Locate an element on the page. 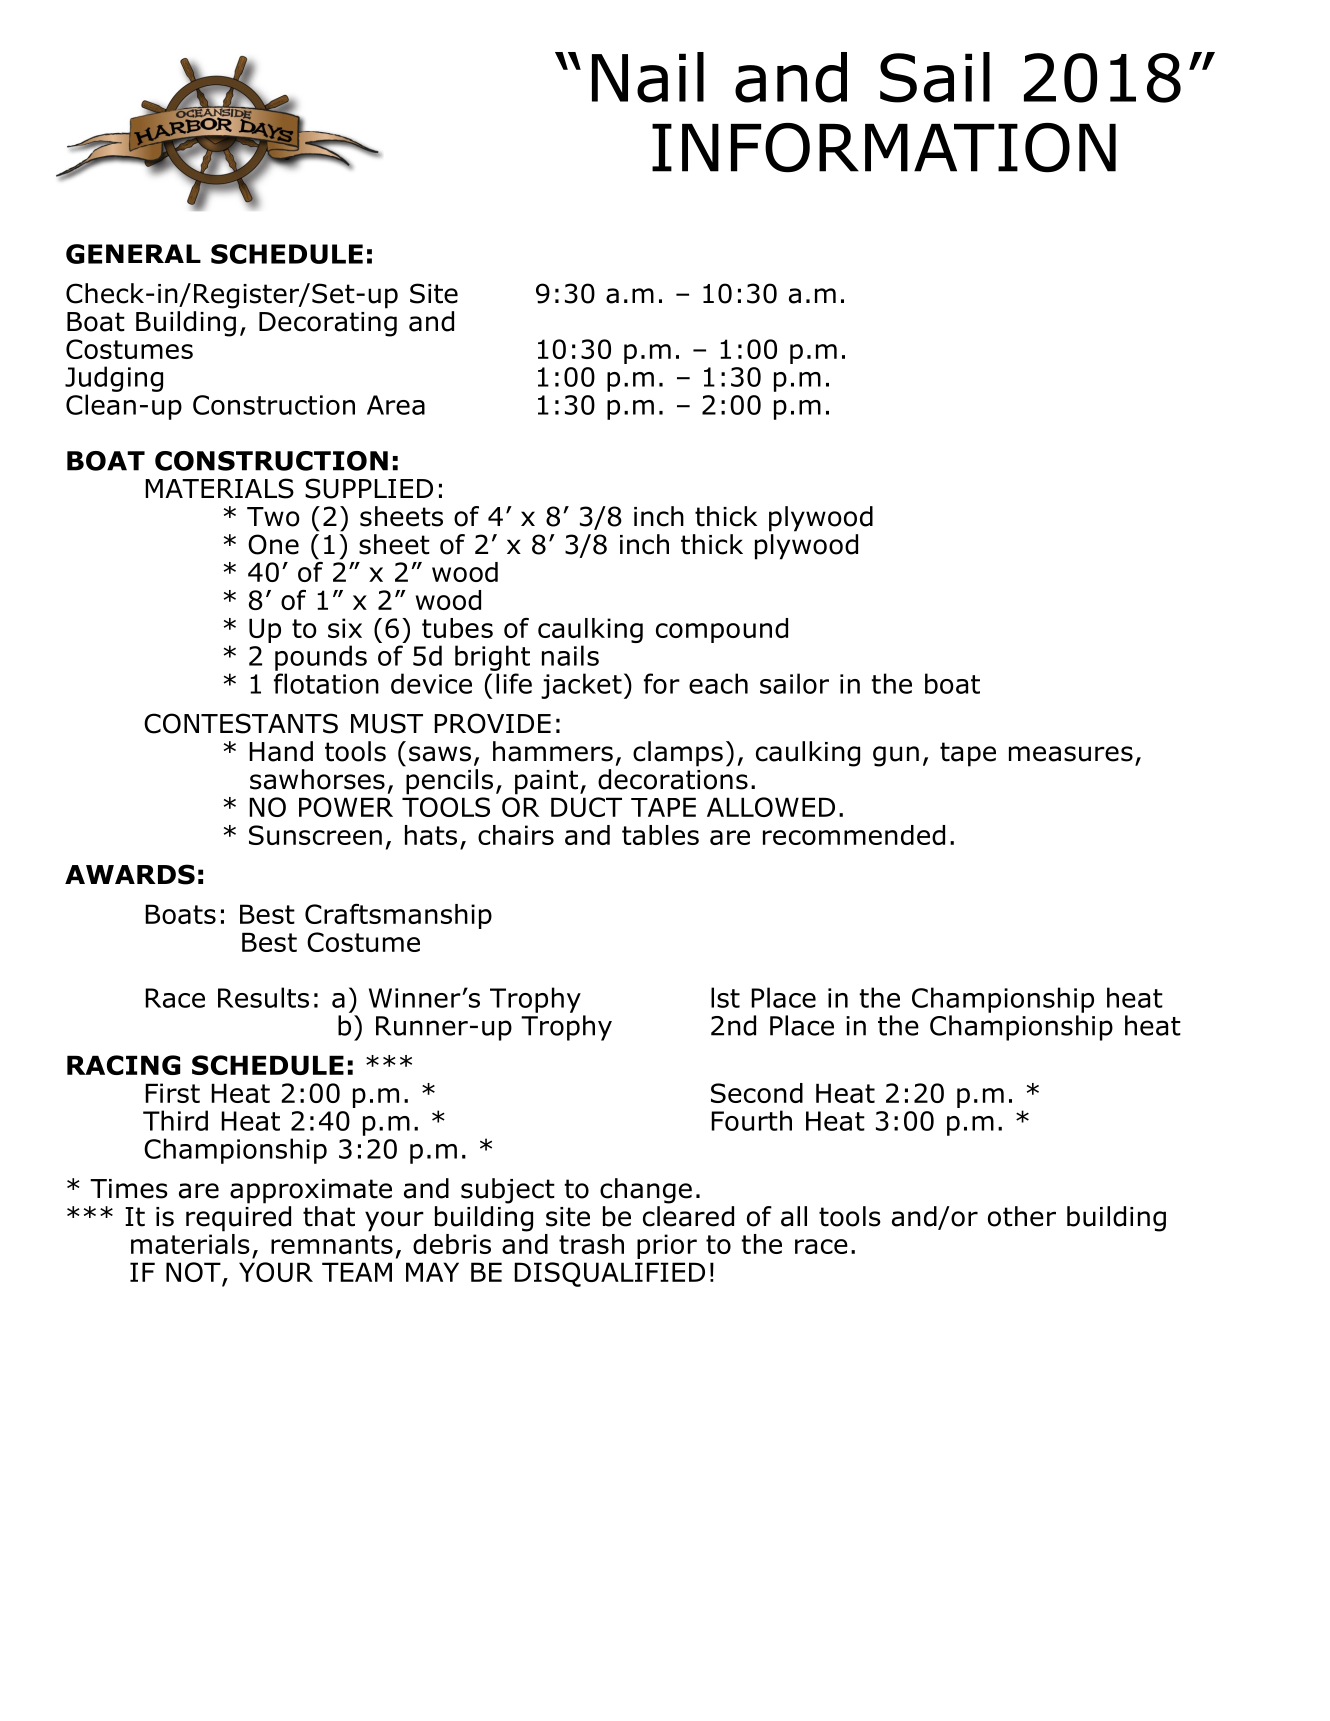 Image resolution: width=1330 pixels, height=1721 pixels. GENERAL is located at coordinates (133, 254).
